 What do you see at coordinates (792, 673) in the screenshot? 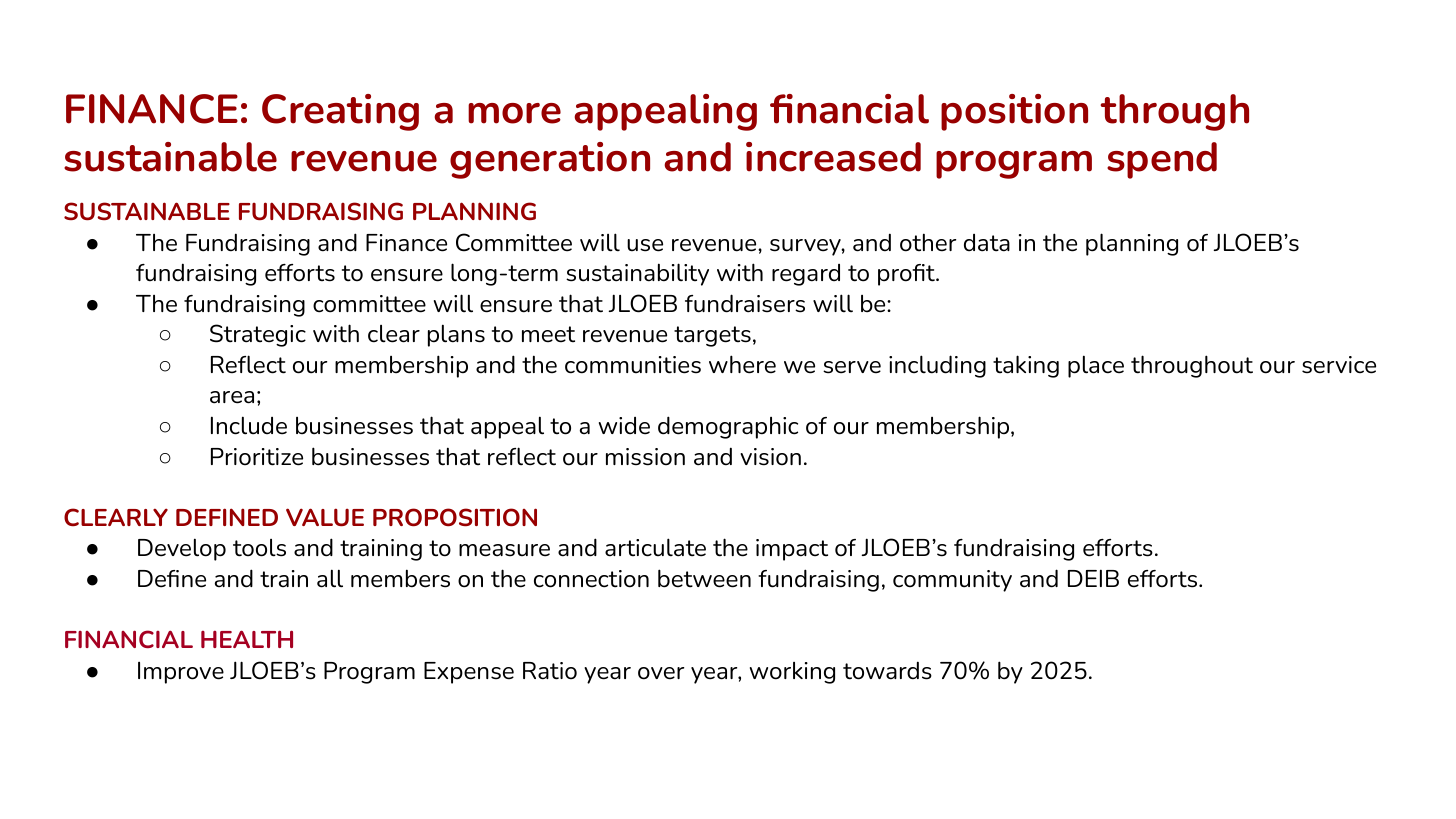
I see `working` at bounding box center [792, 673].
